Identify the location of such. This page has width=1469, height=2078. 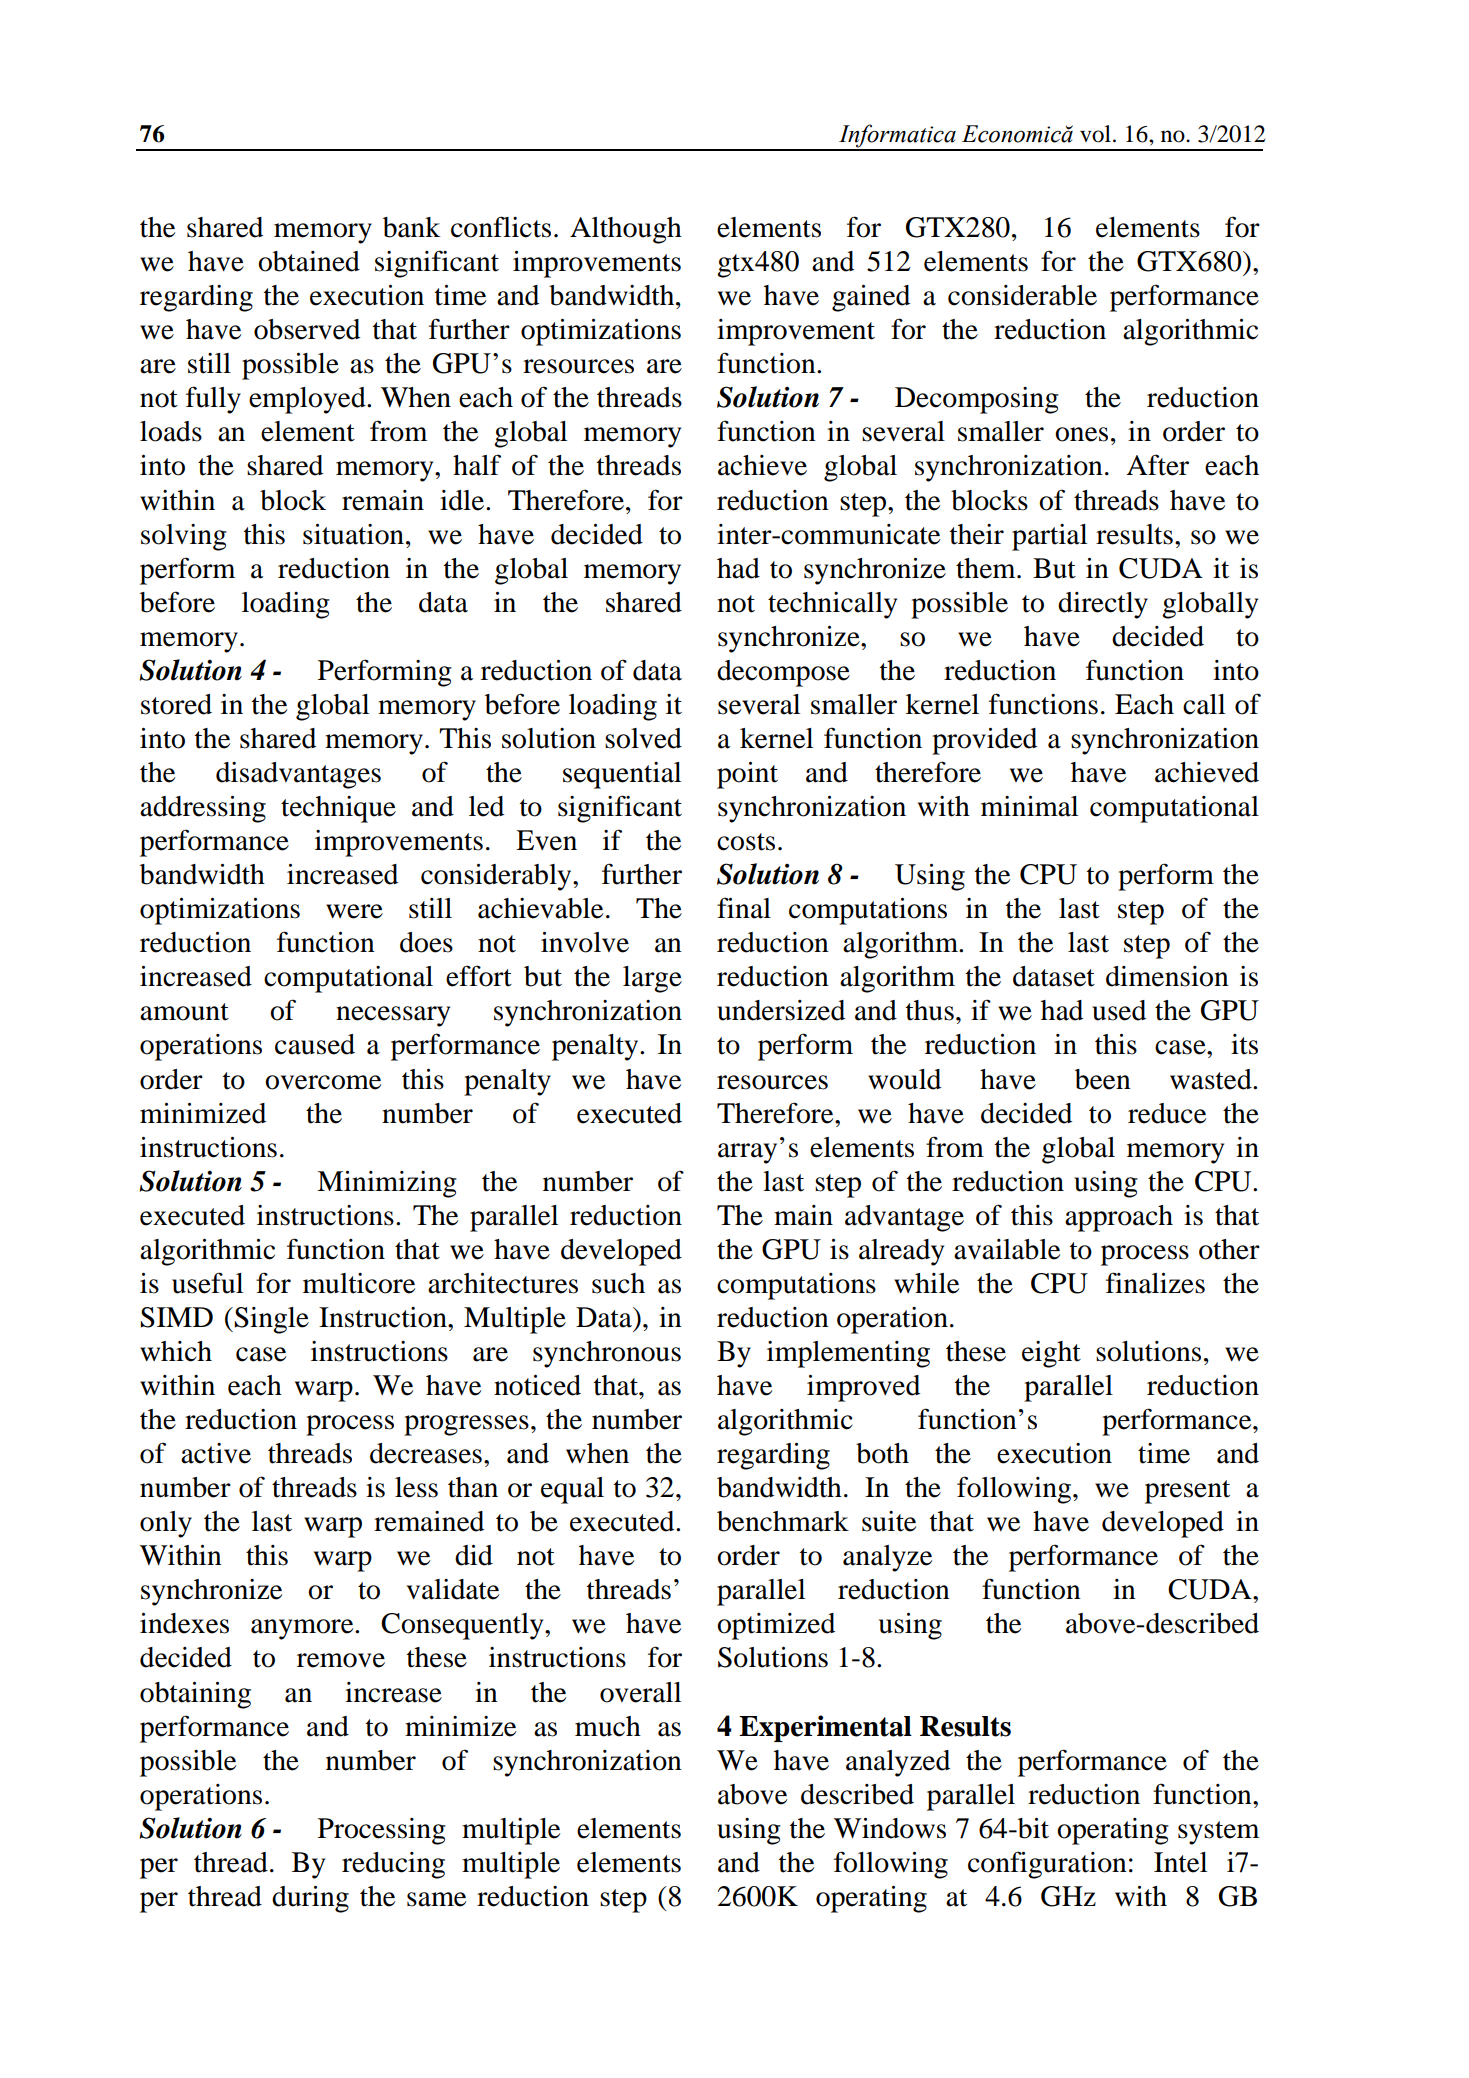
(618, 1283).
